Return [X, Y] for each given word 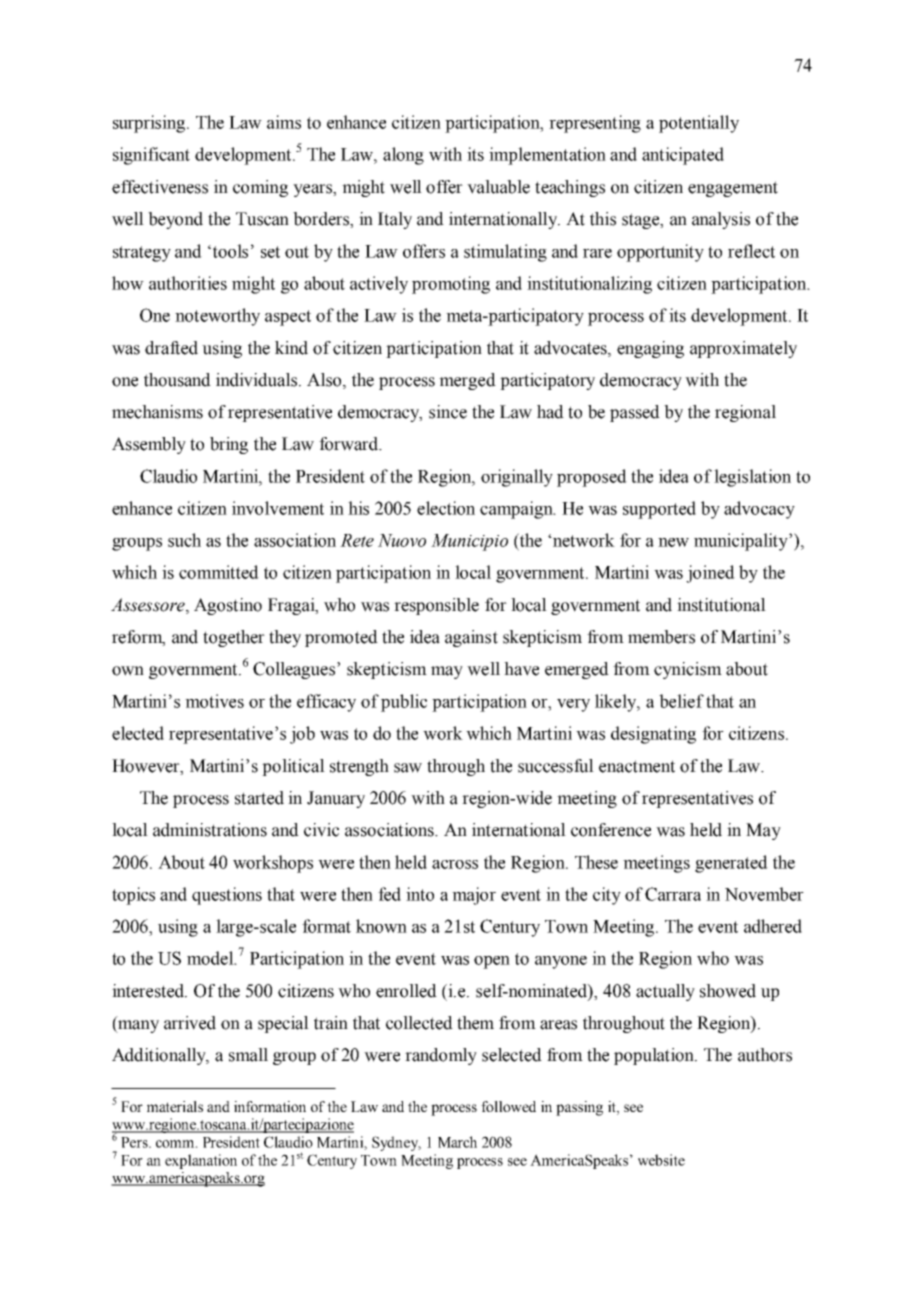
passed [635, 413]
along [403, 156]
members [661, 637]
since [448, 412]
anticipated [683, 156]
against [471, 638]
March [457, 1142]
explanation [201, 1161]
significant [151, 156]
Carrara [673, 894]
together [234, 638]
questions [227, 896]
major [474, 896]
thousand [177, 380]
